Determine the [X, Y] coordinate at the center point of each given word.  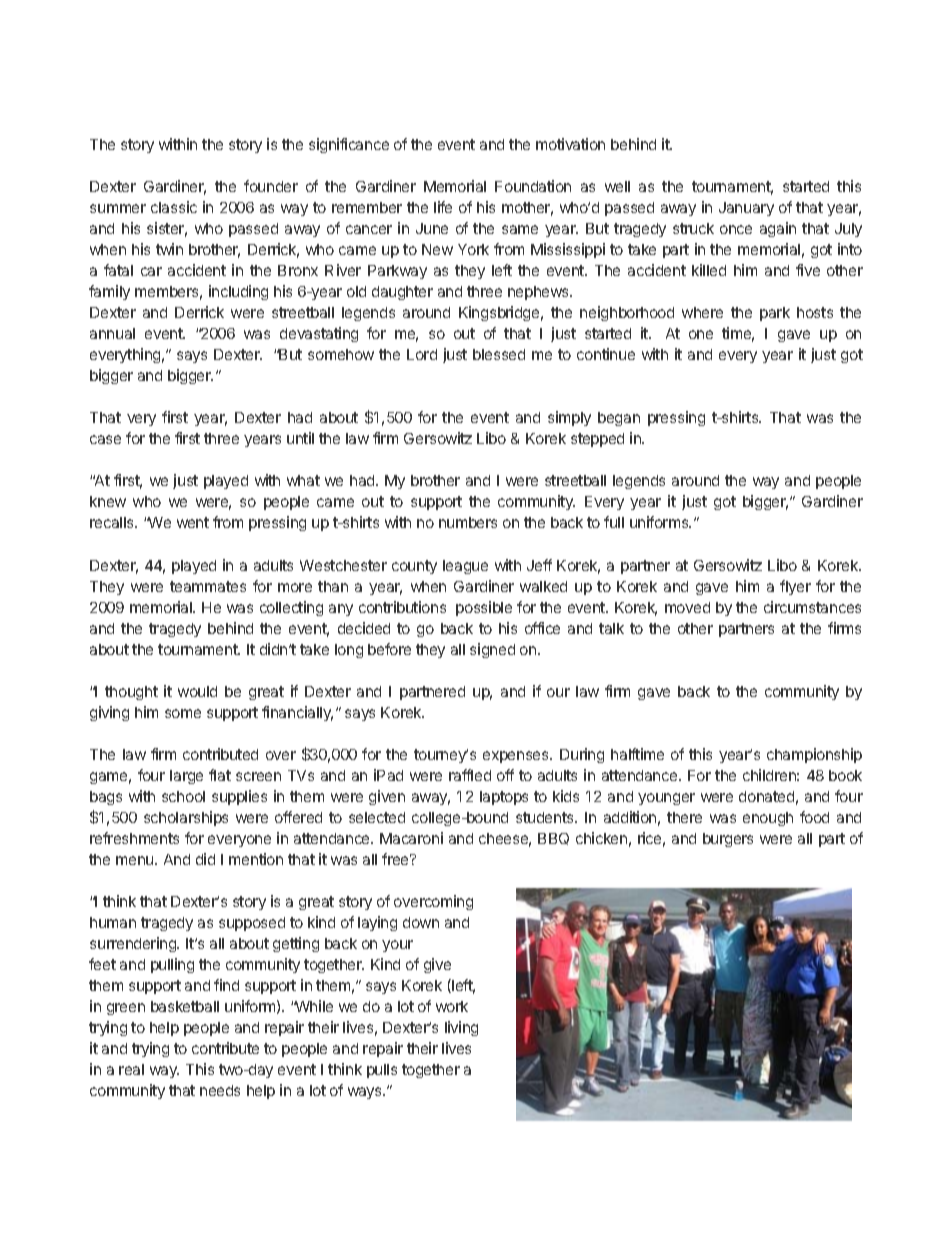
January [746, 209]
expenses [517, 757]
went [193, 522]
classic [174, 207]
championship [814, 755]
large [186, 777]
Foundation [533, 186]
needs [220, 1090]
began [619, 419]
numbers [468, 522]
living [461, 1028]
